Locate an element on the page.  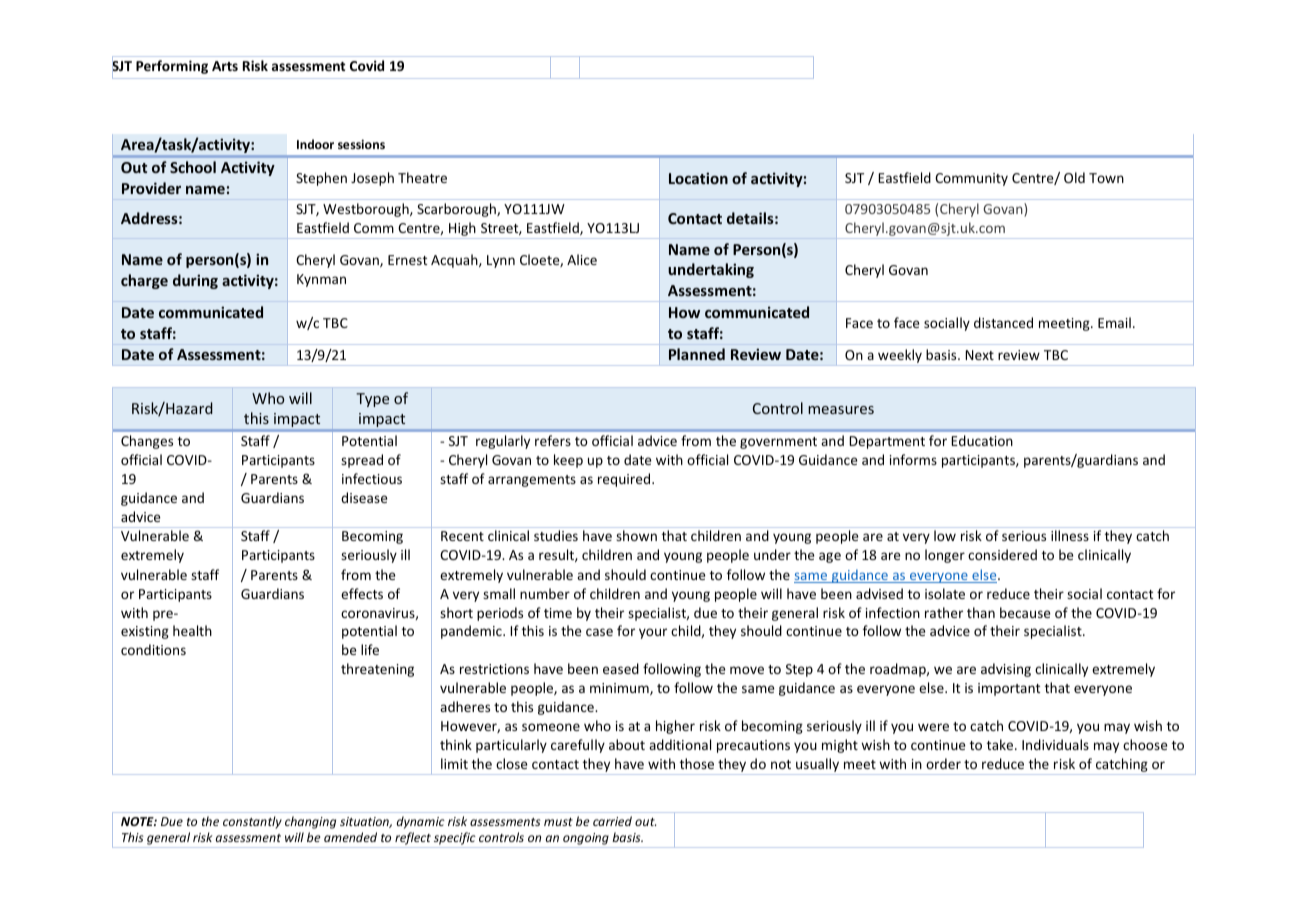
constantly is located at coordinates (252, 822).
